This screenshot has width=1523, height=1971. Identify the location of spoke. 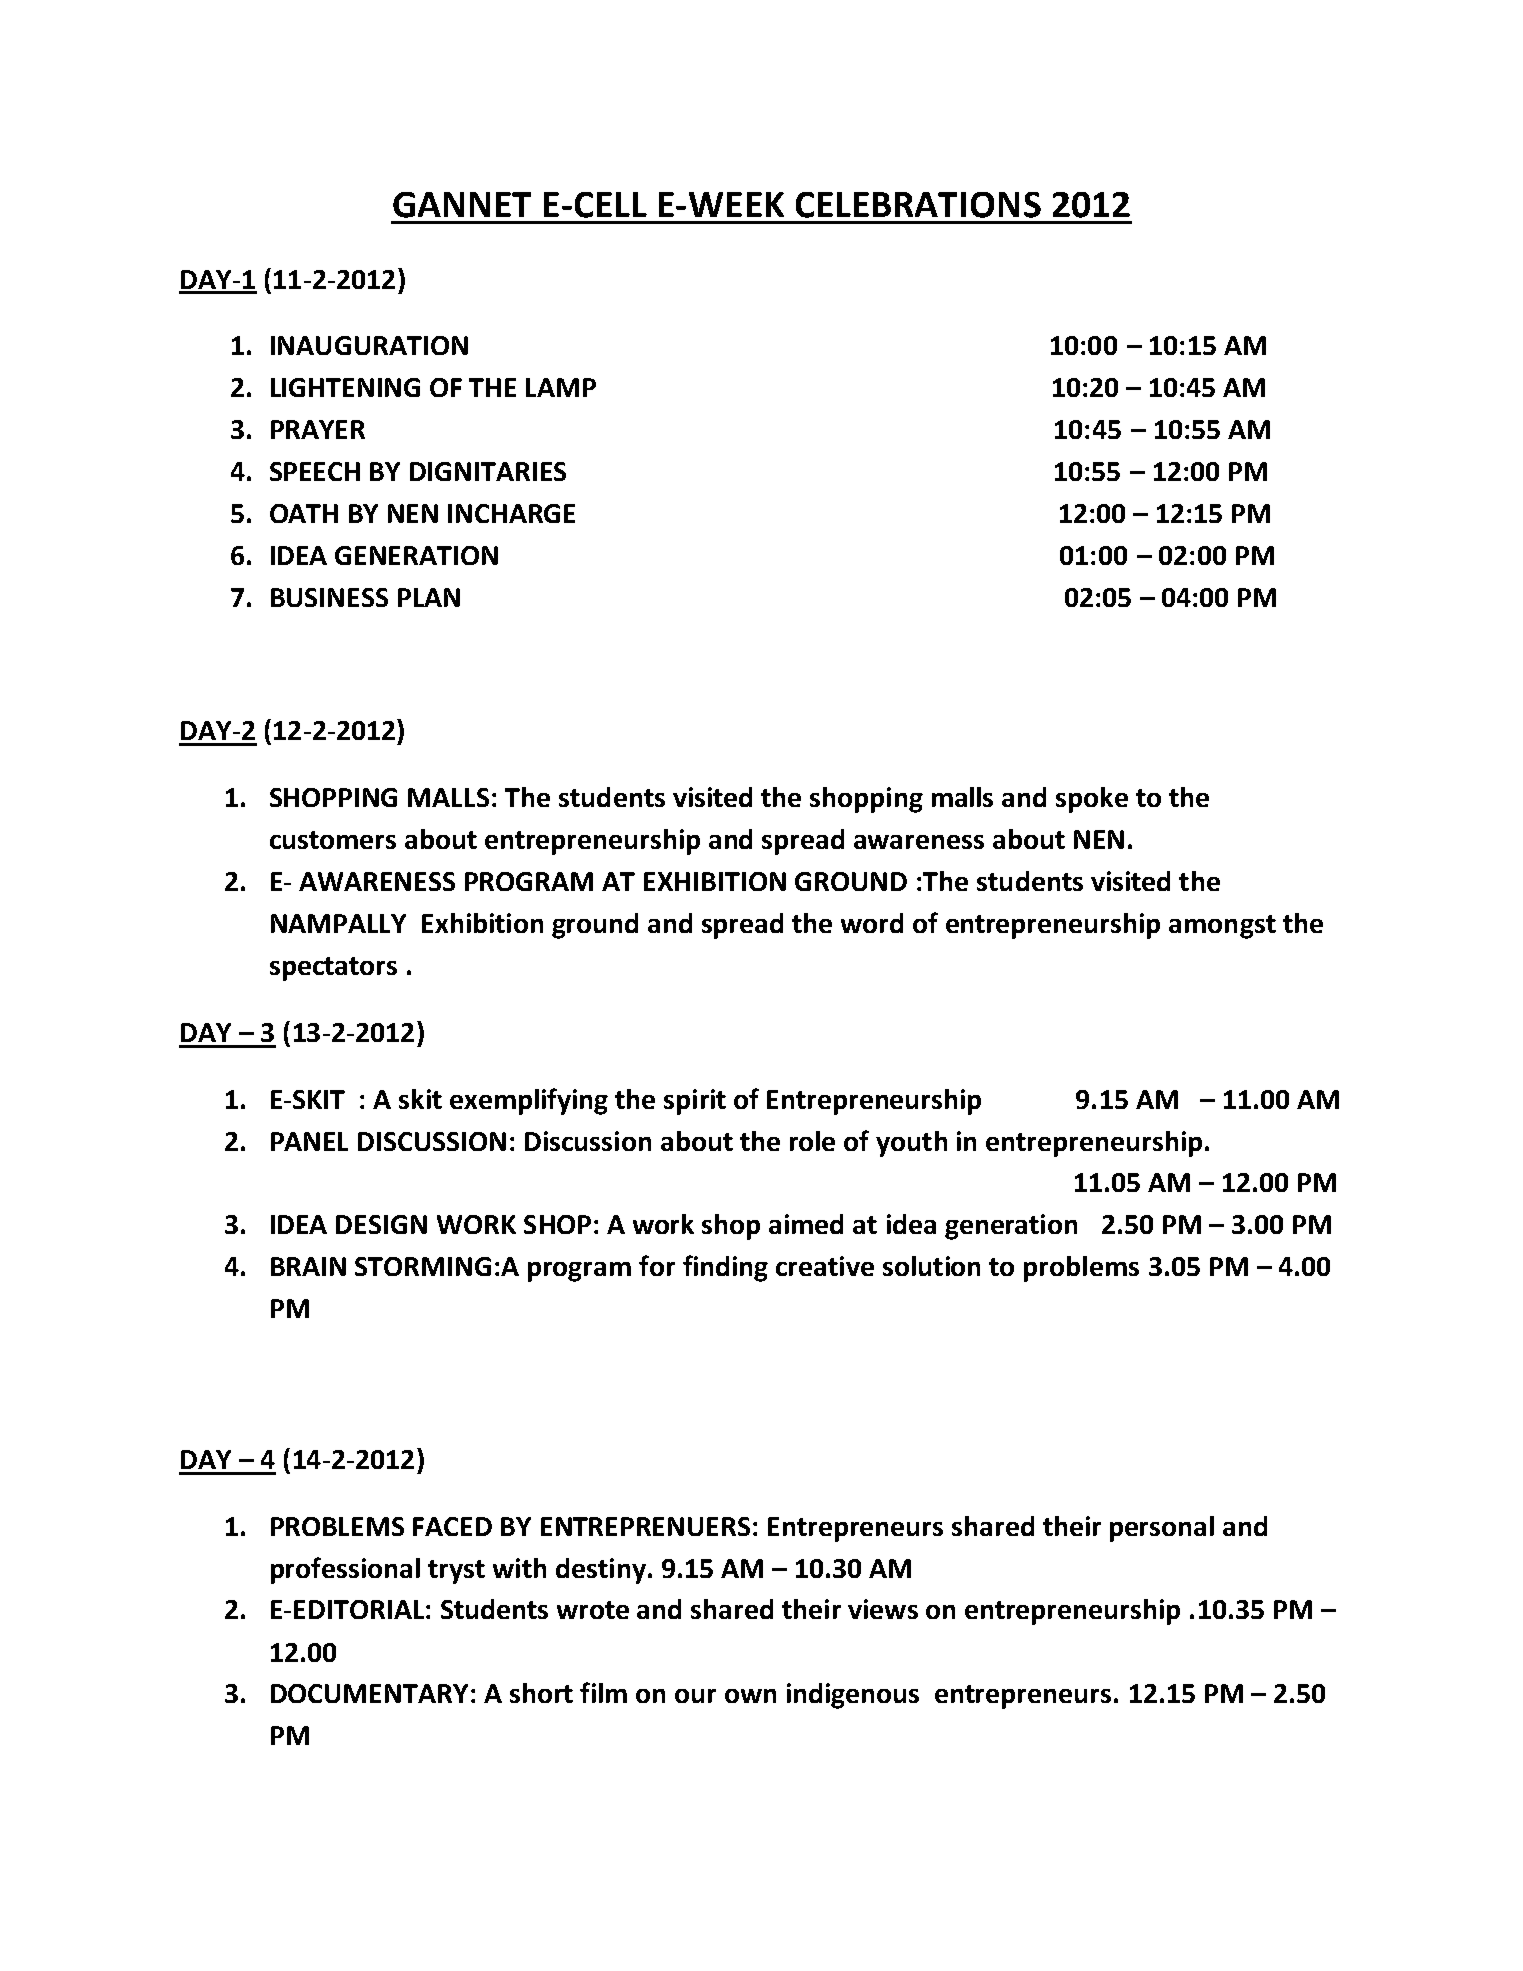
(1092, 800).
